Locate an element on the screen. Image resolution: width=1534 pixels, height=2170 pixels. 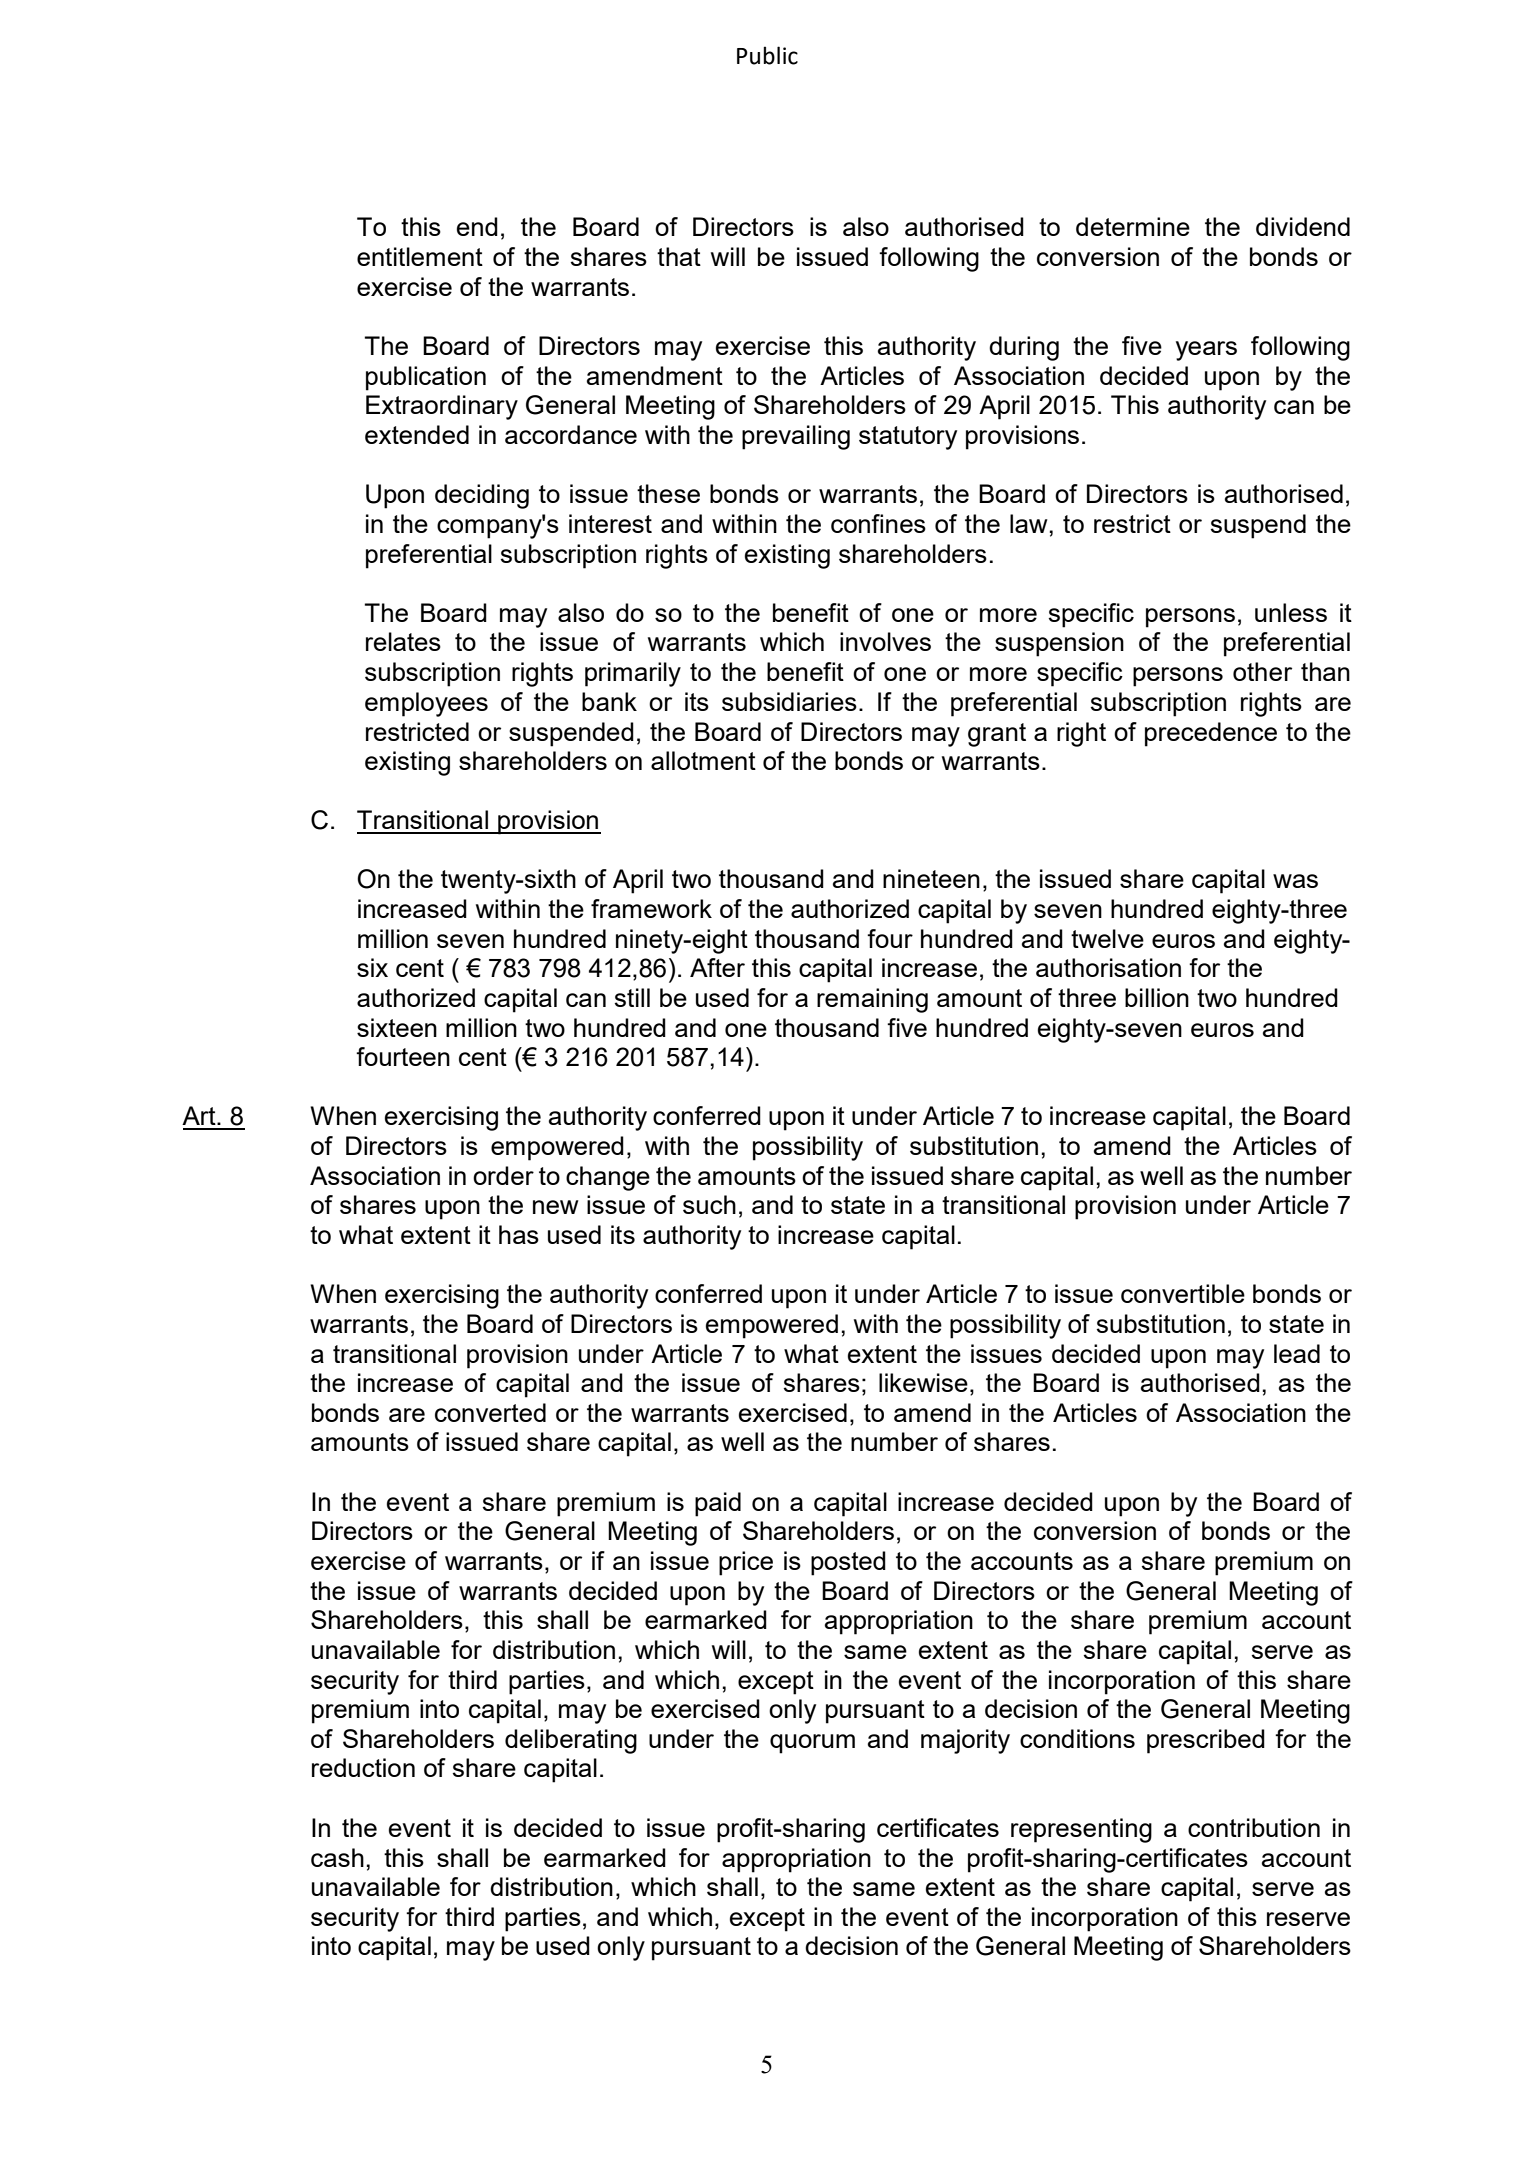
entitlement is located at coordinates (420, 256).
